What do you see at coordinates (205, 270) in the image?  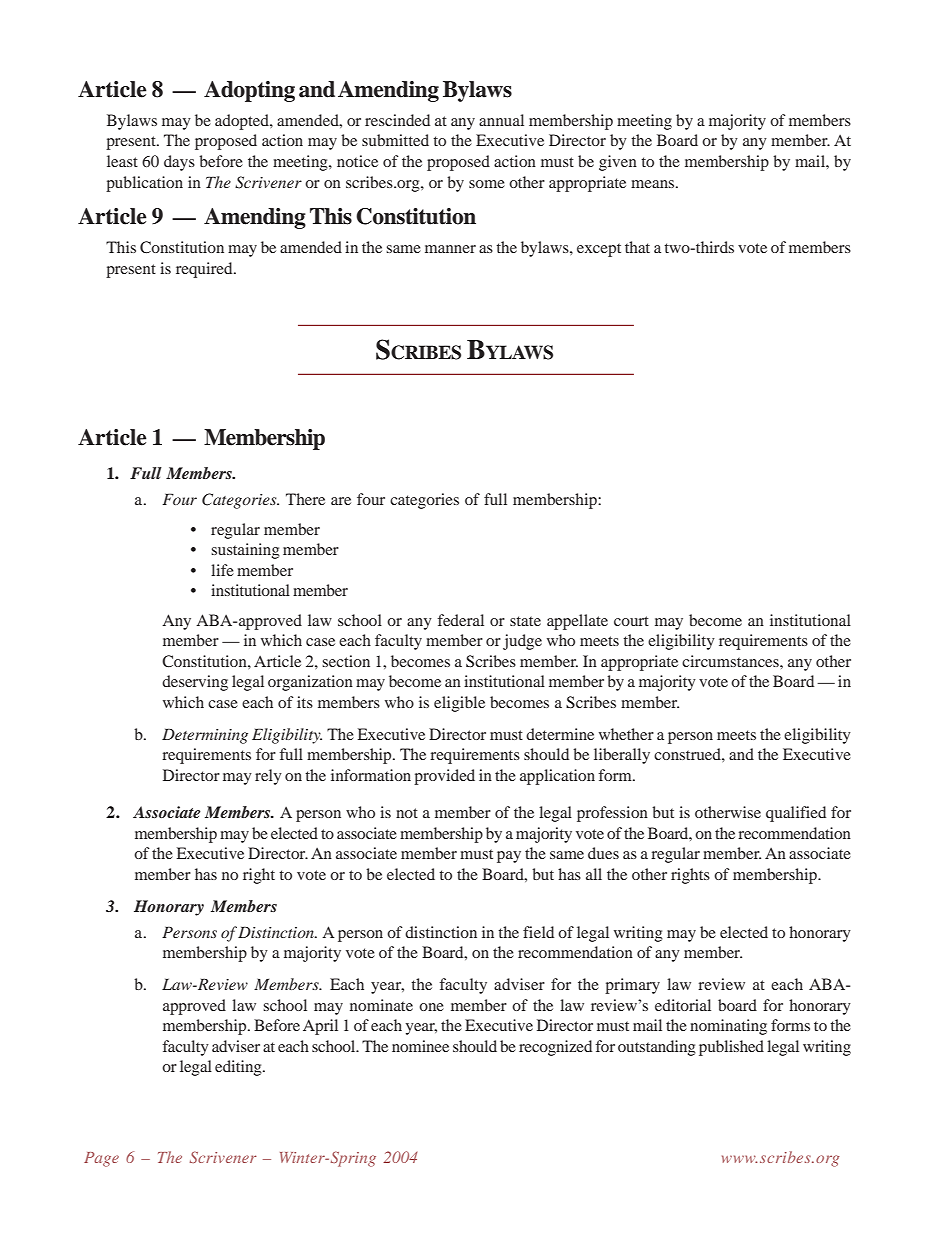 I see `required` at bounding box center [205, 270].
